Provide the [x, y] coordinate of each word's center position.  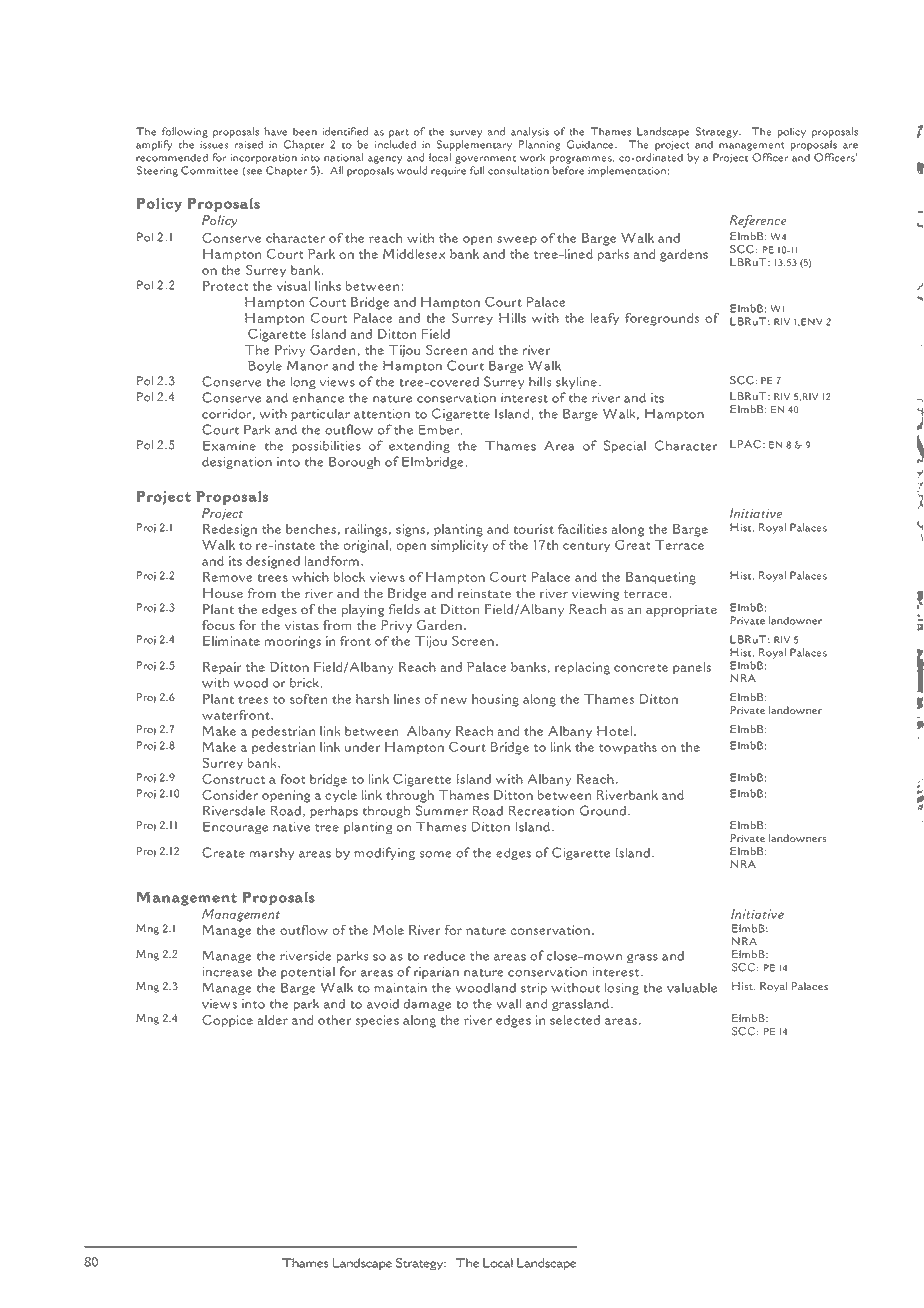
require [448, 172]
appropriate [681, 611]
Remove [228, 577]
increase [227, 972]
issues [214, 145]
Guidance [591, 144]
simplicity [459, 546]
